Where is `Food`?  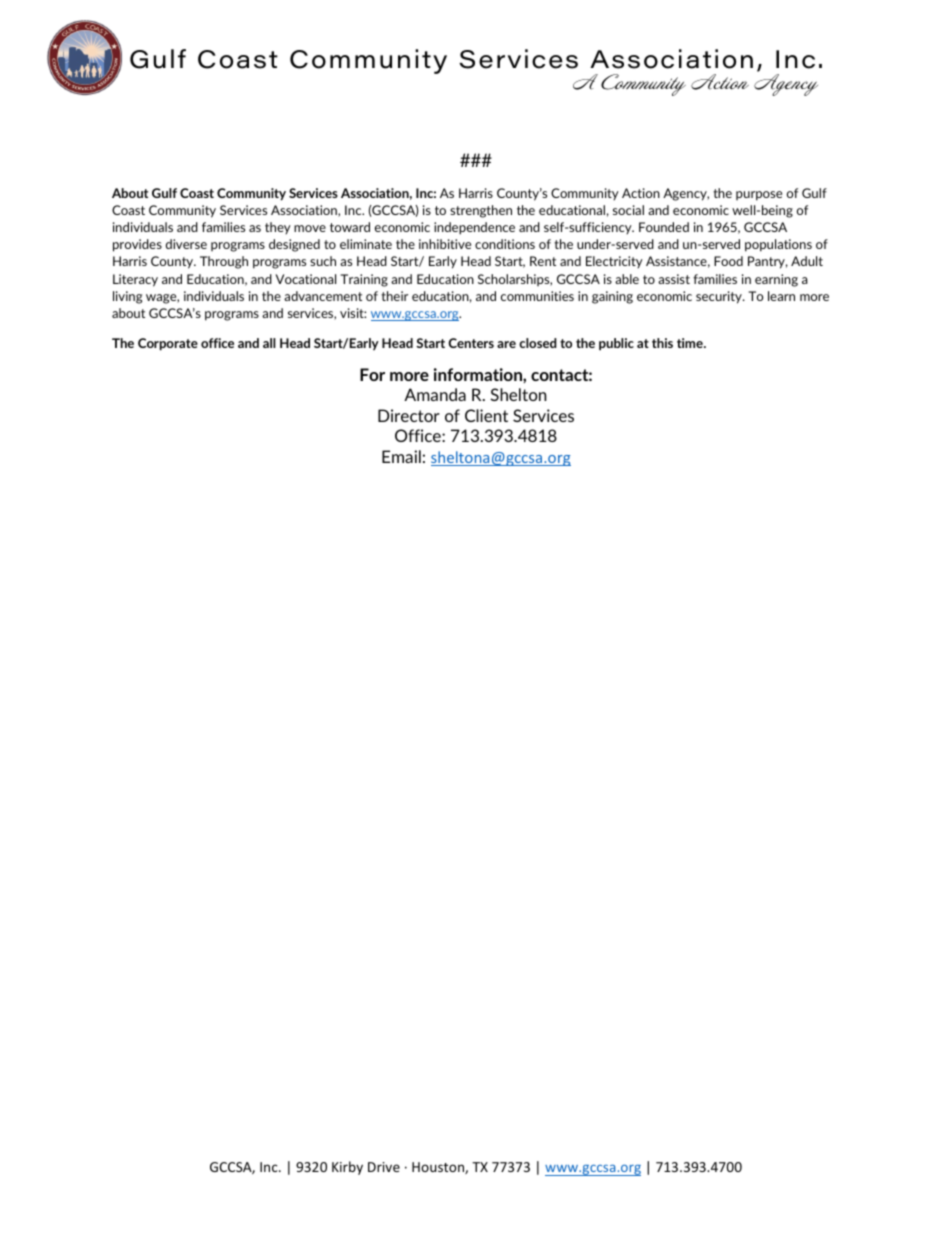
Food is located at coordinates (728, 261).
